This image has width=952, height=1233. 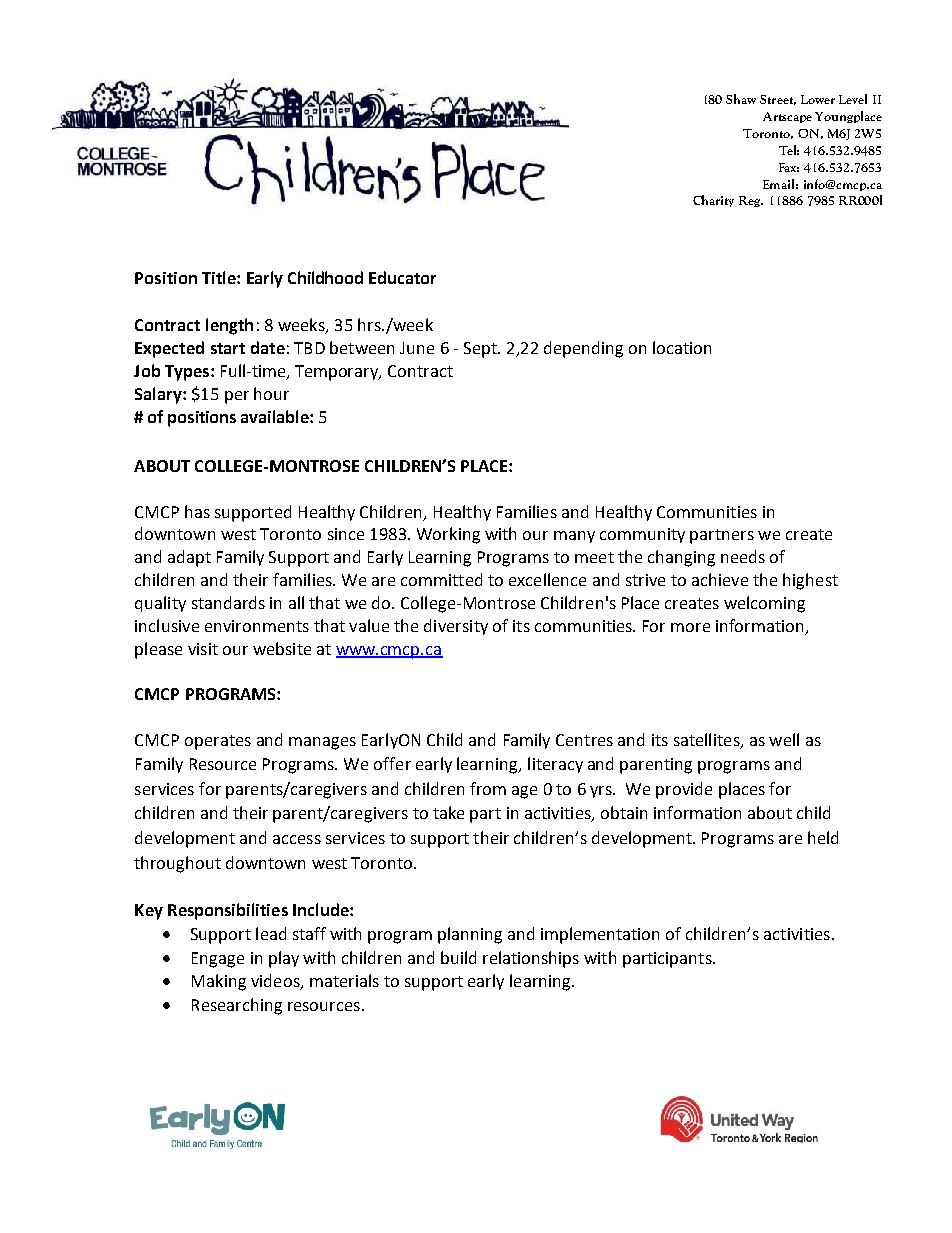 I want to click on Title, so click(x=220, y=277).
